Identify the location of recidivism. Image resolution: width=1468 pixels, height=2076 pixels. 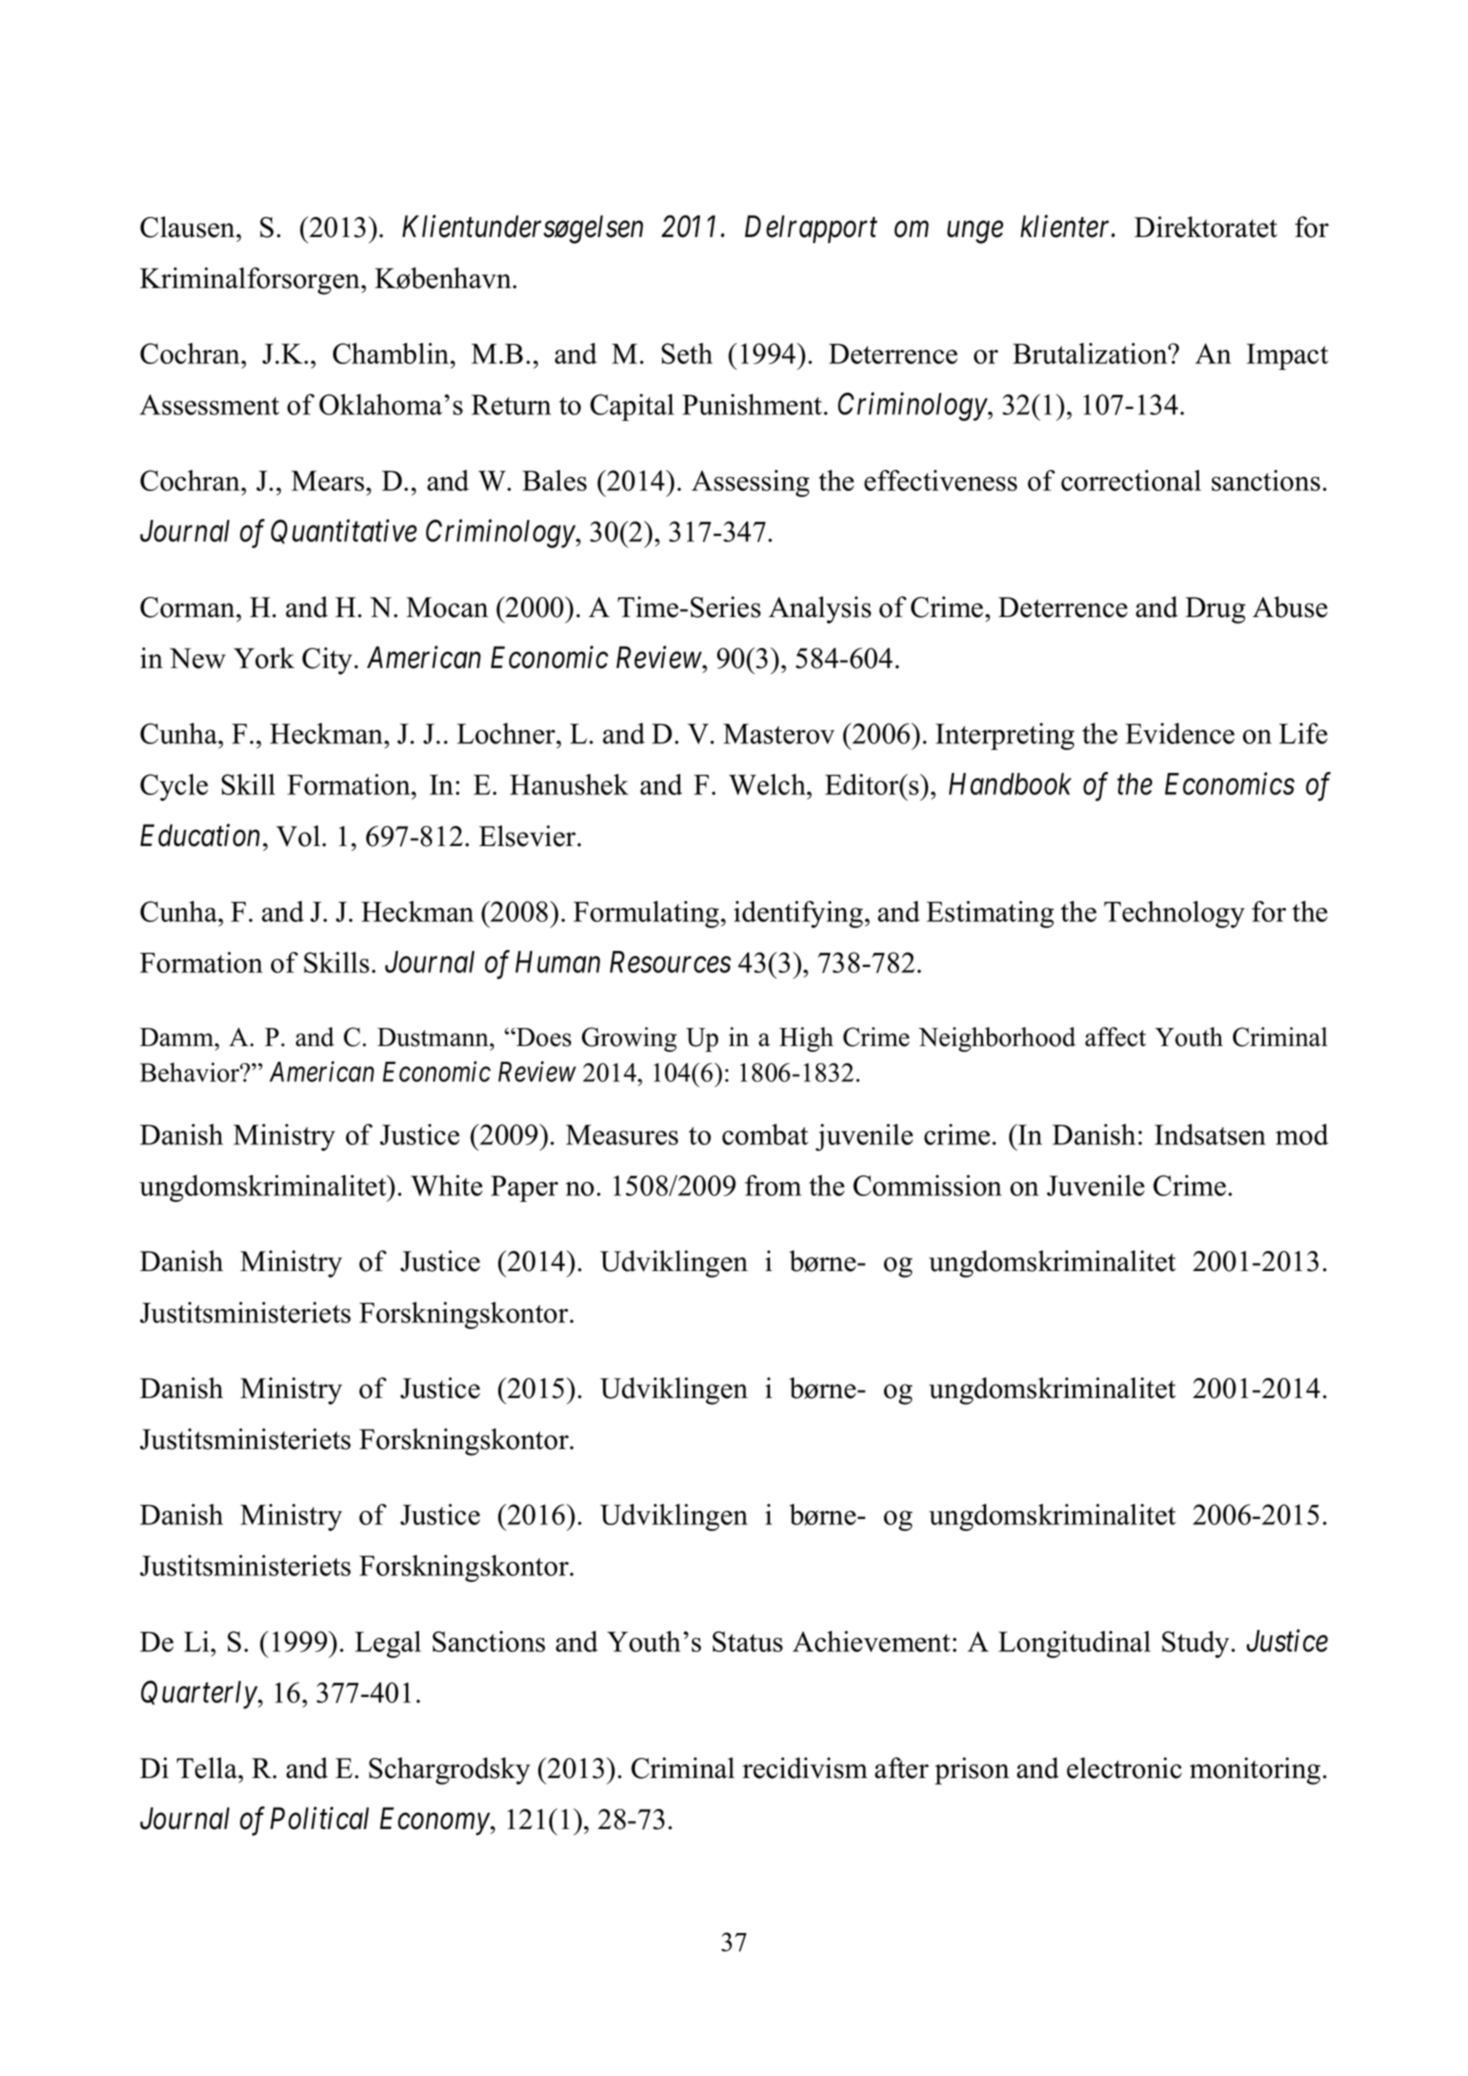
(805, 1768).
